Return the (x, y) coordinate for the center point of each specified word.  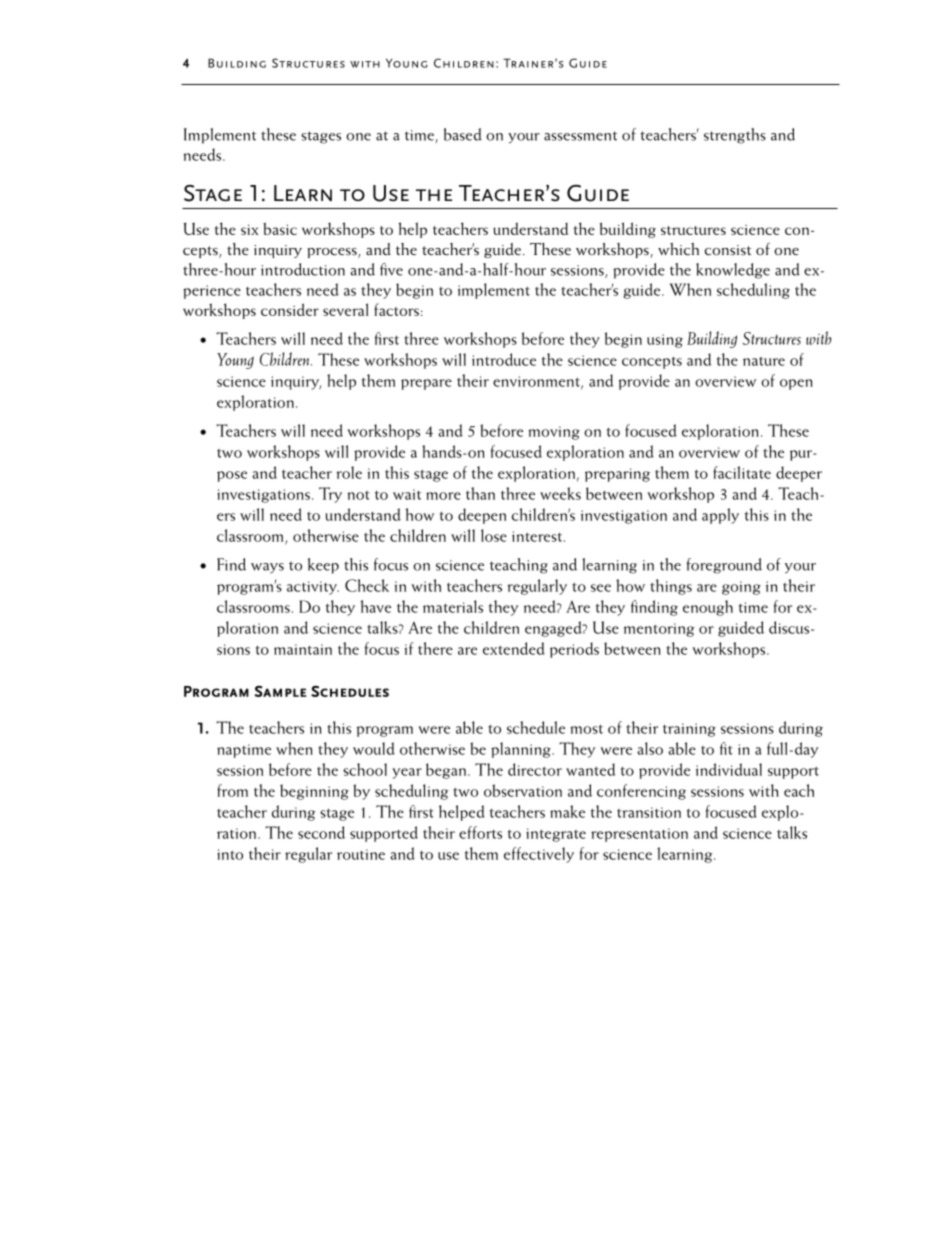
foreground (724, 566)
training (689, 730)
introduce (504, 359)
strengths (735, 136)
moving (554, 433)
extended (514, 648)
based (463, 134)
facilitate (742, 472)
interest (537, 536)
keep (323, 566)
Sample (280, 691)
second (321, 832)
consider (290, 309)
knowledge (733, 271)
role (349, 472)
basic (280, 228)
